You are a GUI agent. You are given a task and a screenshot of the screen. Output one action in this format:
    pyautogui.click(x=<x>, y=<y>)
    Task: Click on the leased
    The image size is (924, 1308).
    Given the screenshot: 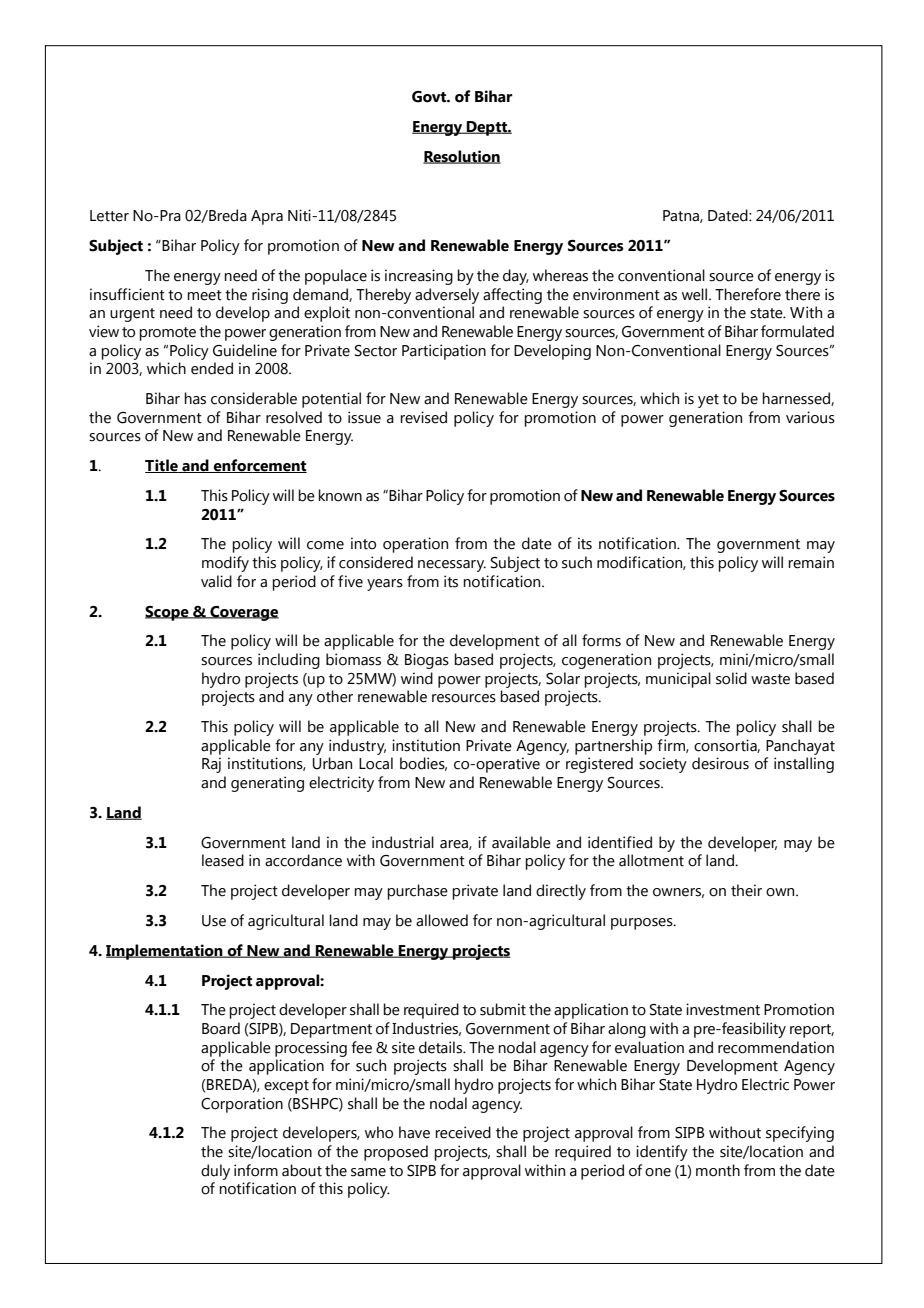 What is the action you would take?
    pyautogui.click(x=223, y=860)
